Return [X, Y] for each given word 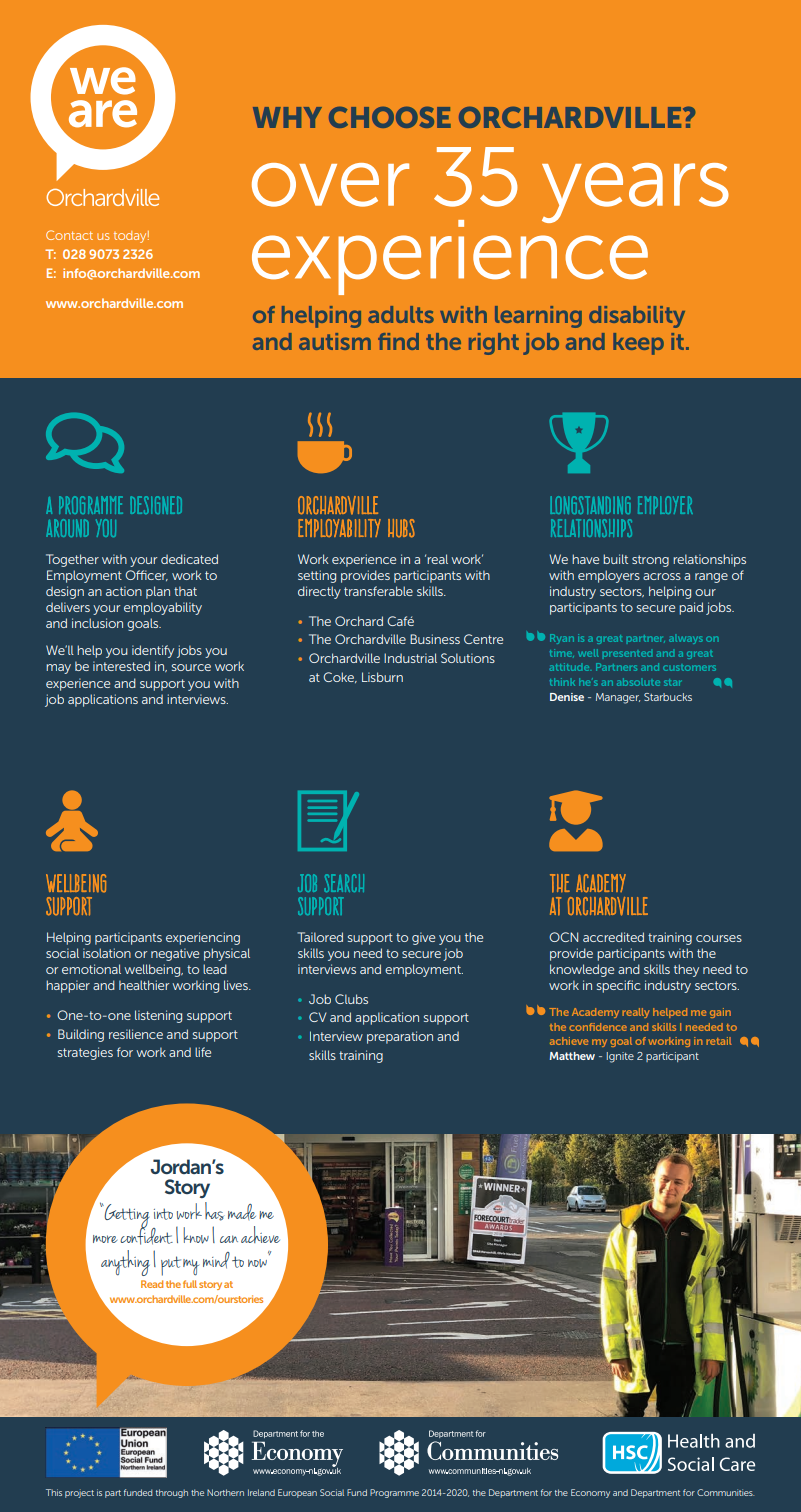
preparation [400, 1037]
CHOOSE [390, 117]
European [297, 1493]
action [124, 591]
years [635, 193]
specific [618, 986]
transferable [378, 591]
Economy [590, 1493]
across [662, 576]
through [172, 1493]
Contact [69, 235]
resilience [136, 1034]
